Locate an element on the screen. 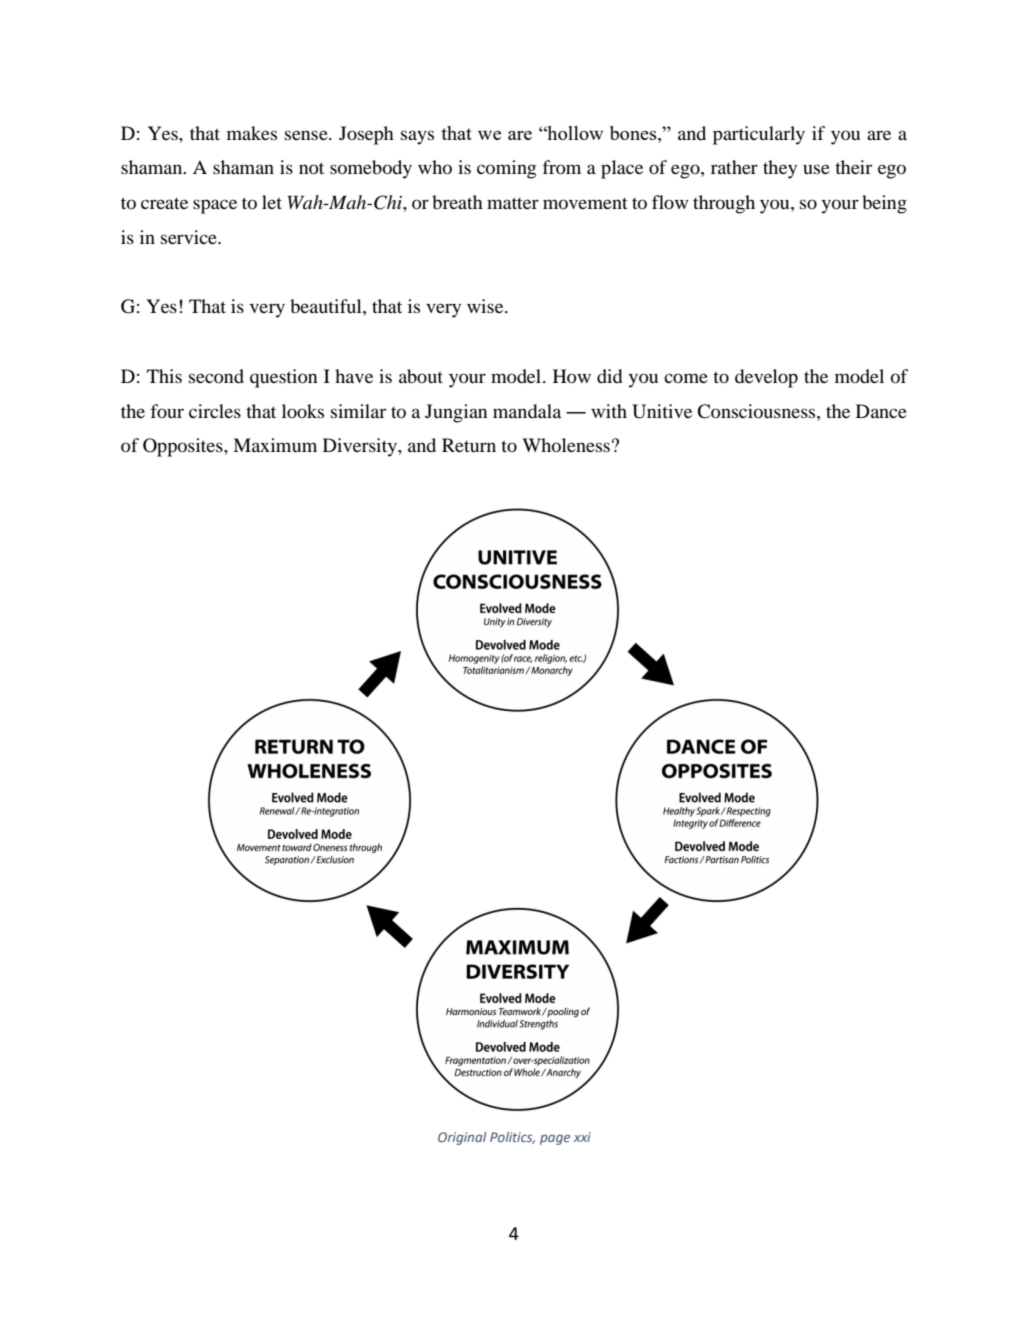  xxi is located at coordinates (582, 1137).
